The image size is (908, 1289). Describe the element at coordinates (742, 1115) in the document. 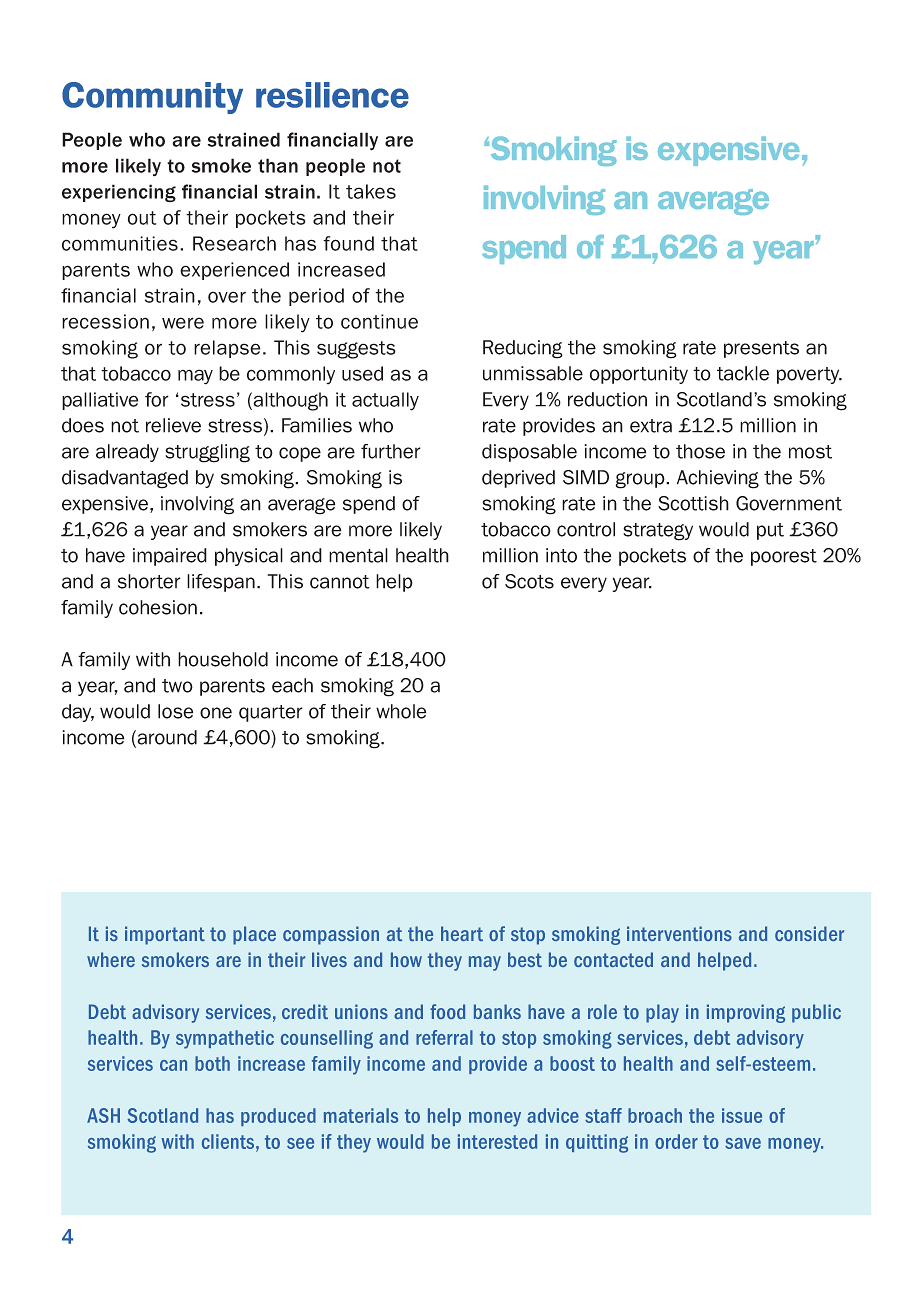

I see `issue` at that location.
